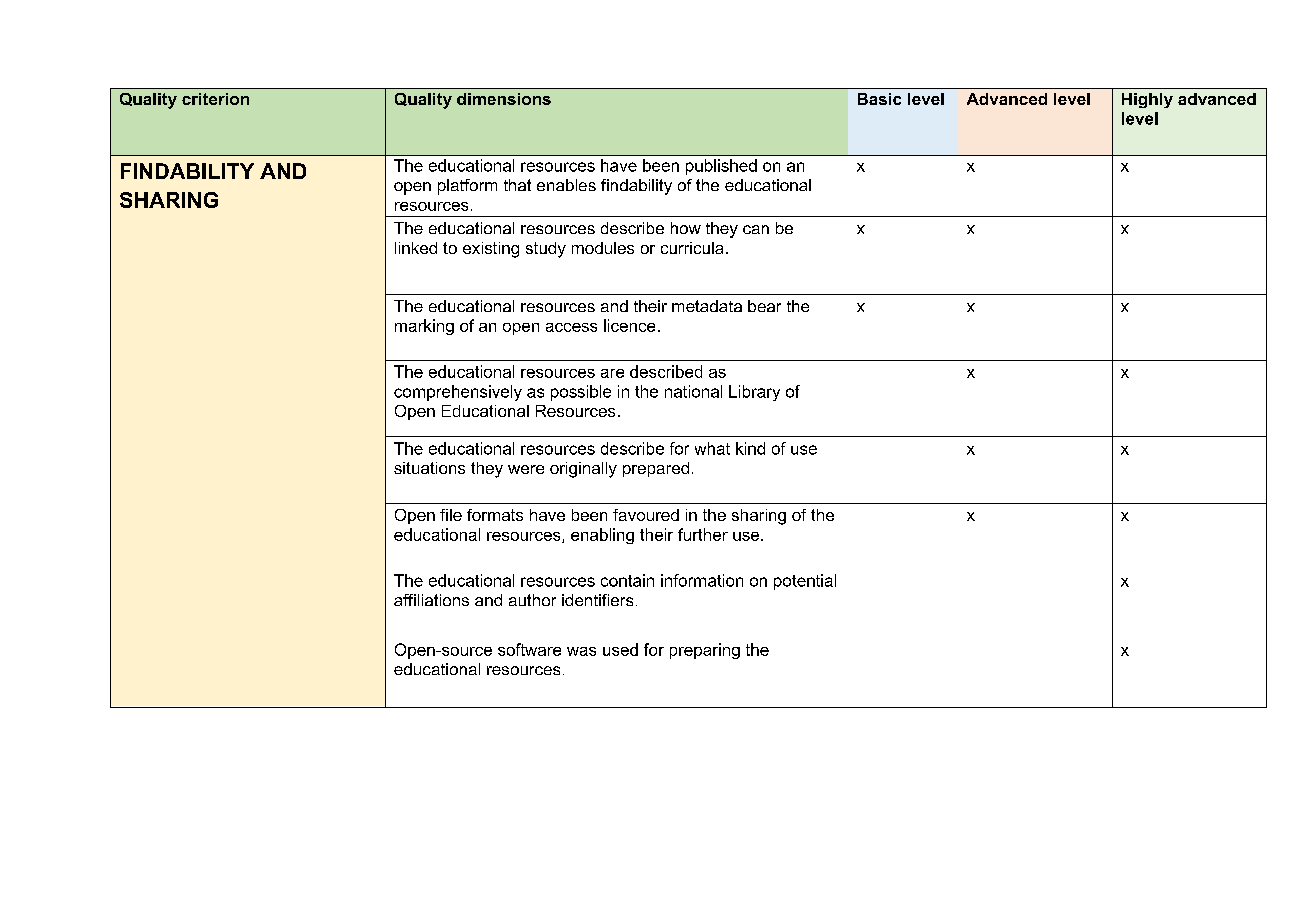  Describe the element at coordinates (754, 393) in the image. I see `Library` at that location.
